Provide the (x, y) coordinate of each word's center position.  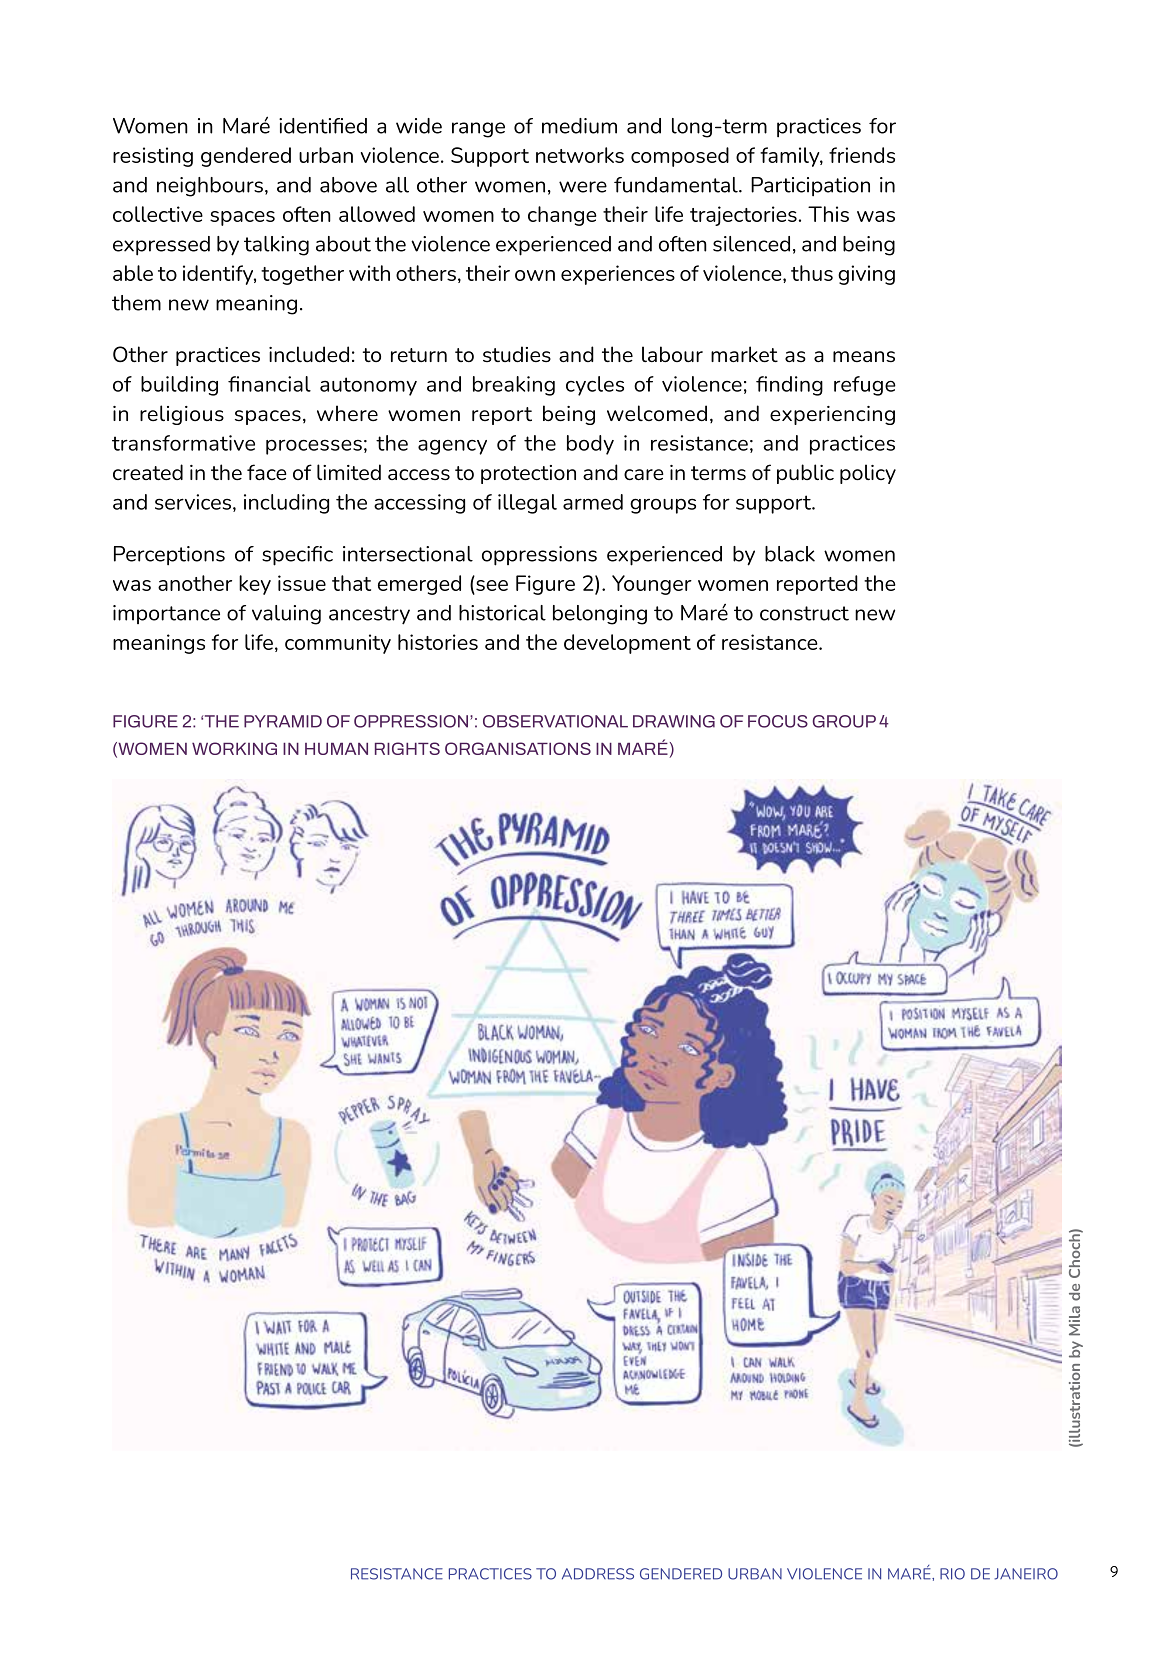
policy (868, 474)
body (590, 445)
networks (580, 155)
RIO (952, 1574)
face (267, 472)
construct (804, 613)
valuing (286, 615)
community (338, 644)
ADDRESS (598, 1574)
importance (166, 614)
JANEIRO (1026, 1574)
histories (438, 642)
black (790, 554)
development (627, 644)
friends (862, 155)
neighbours (210, 187)
